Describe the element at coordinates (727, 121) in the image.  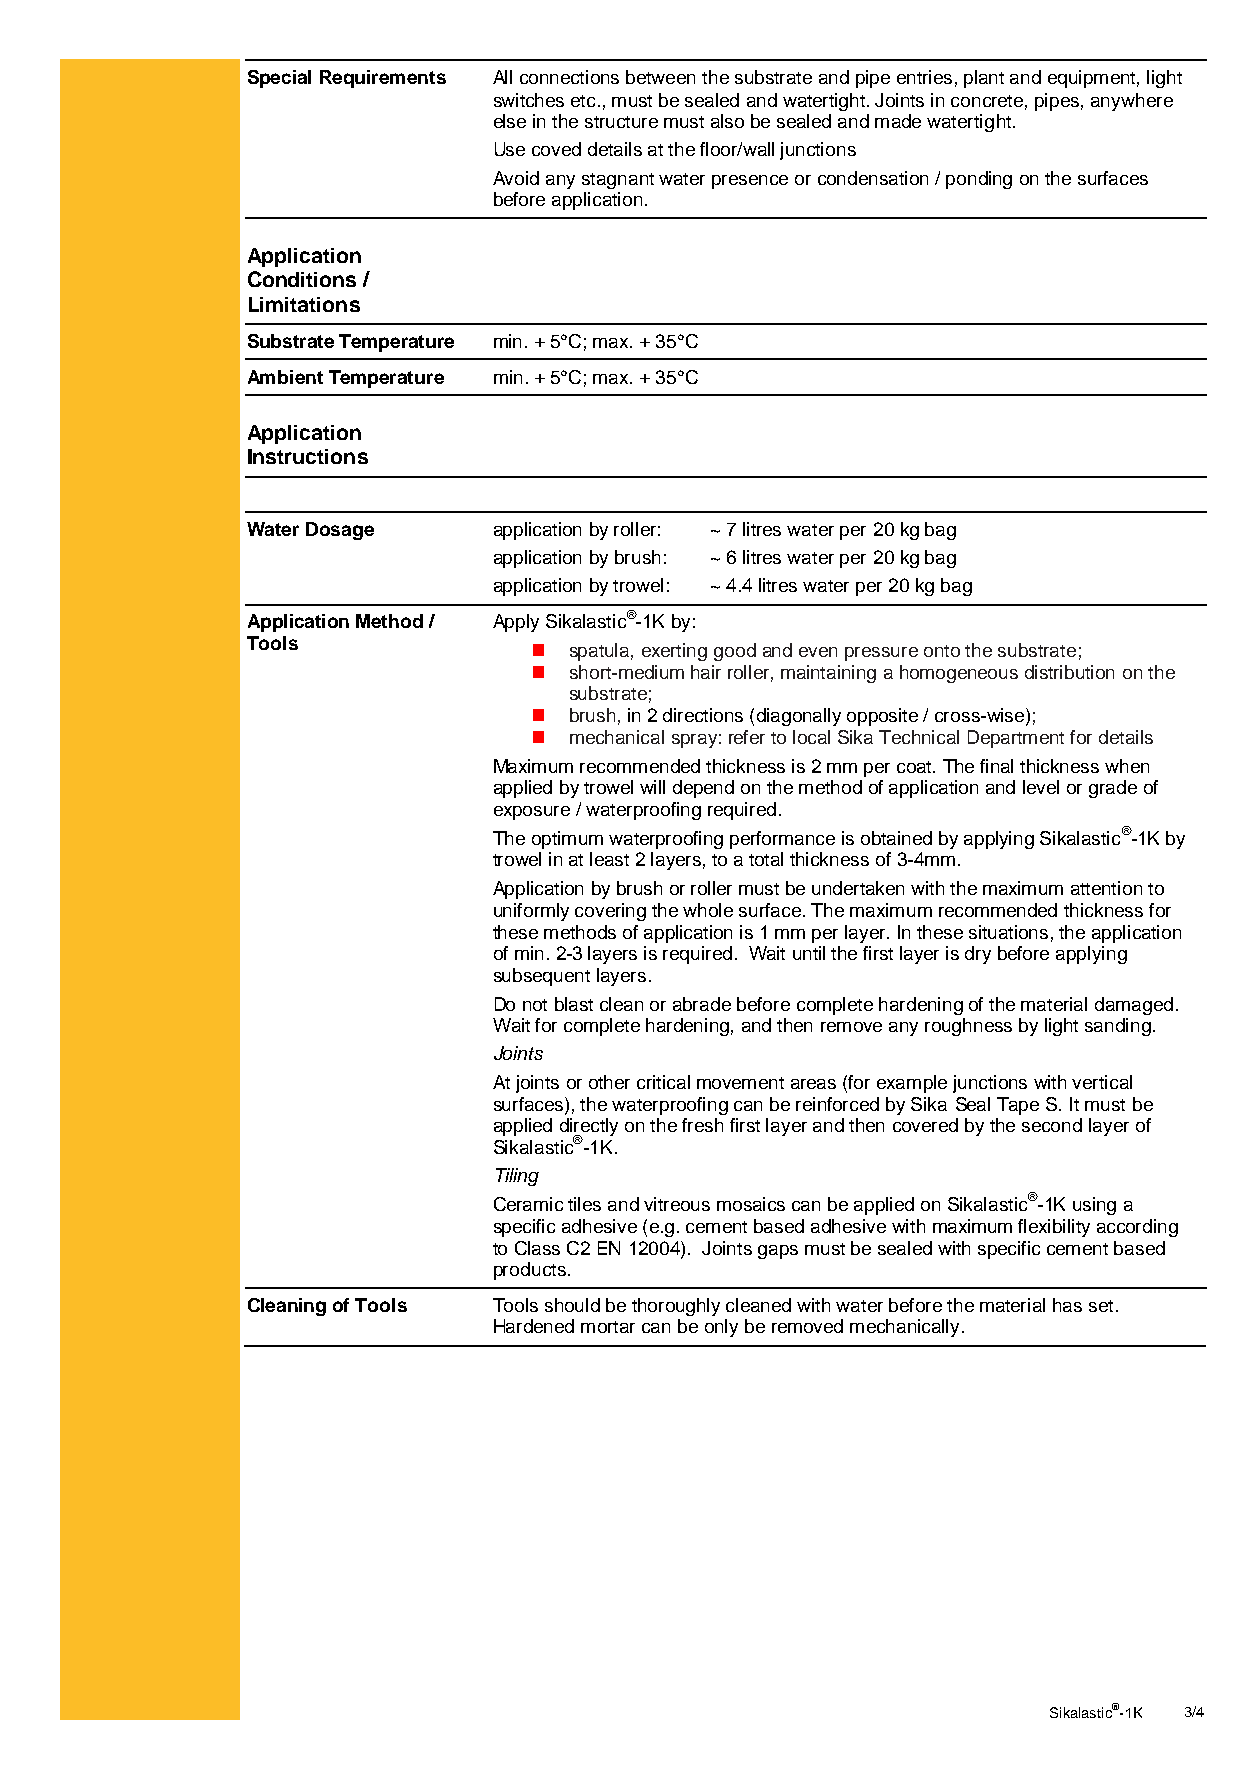
I see `also` at that location.
